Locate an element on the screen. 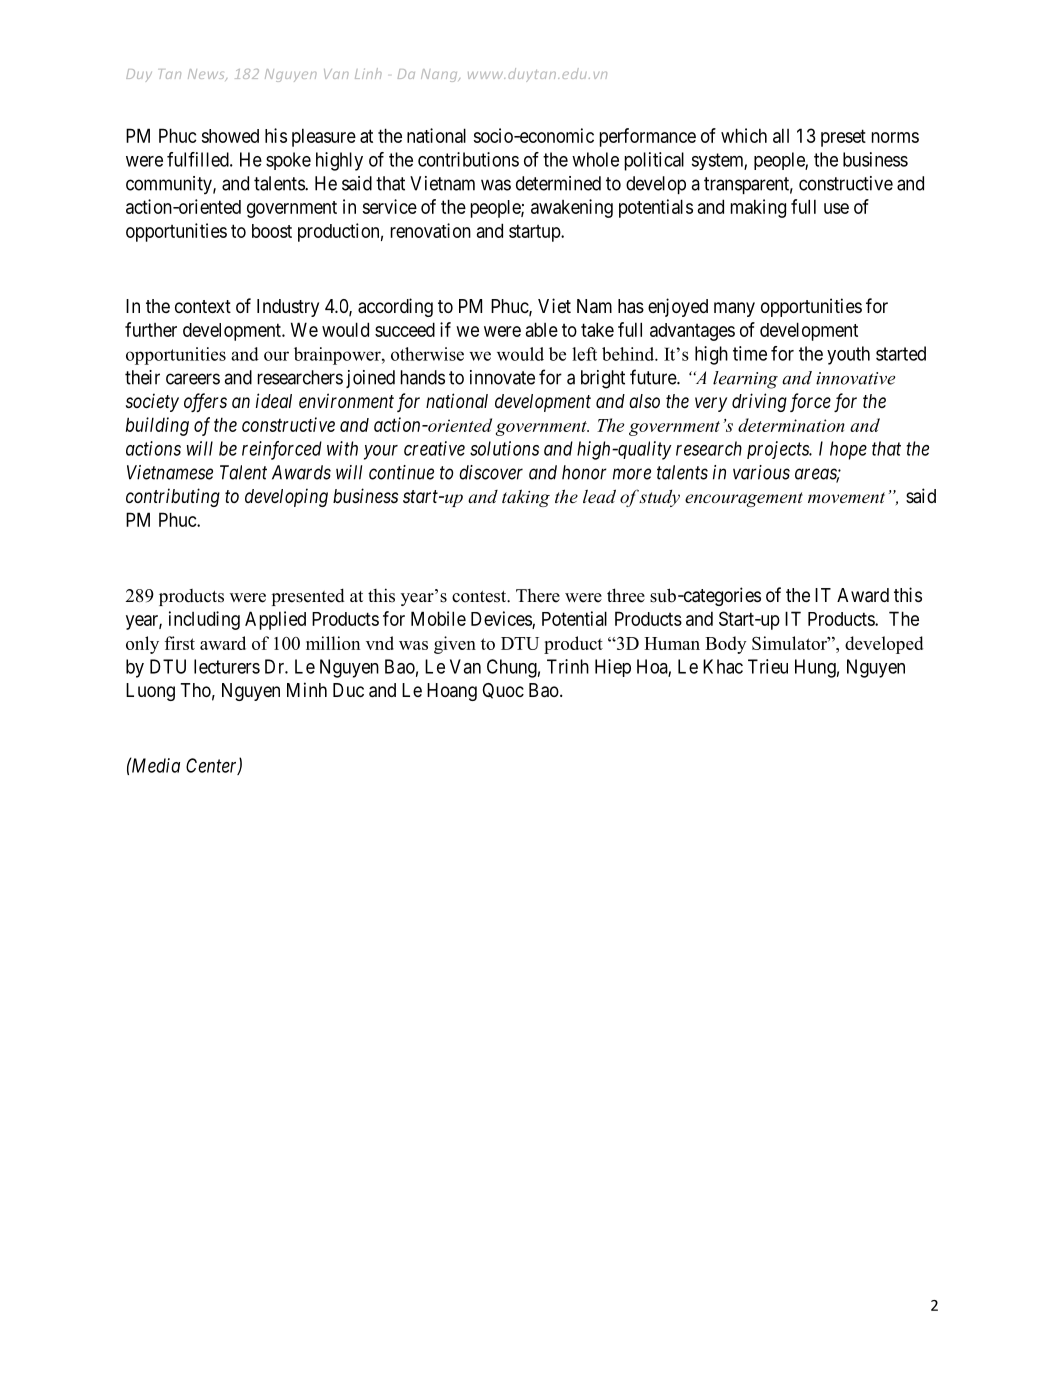 The height and width of the screenshot is (1378, 1064). boost is located at coordinates (272, 231).
